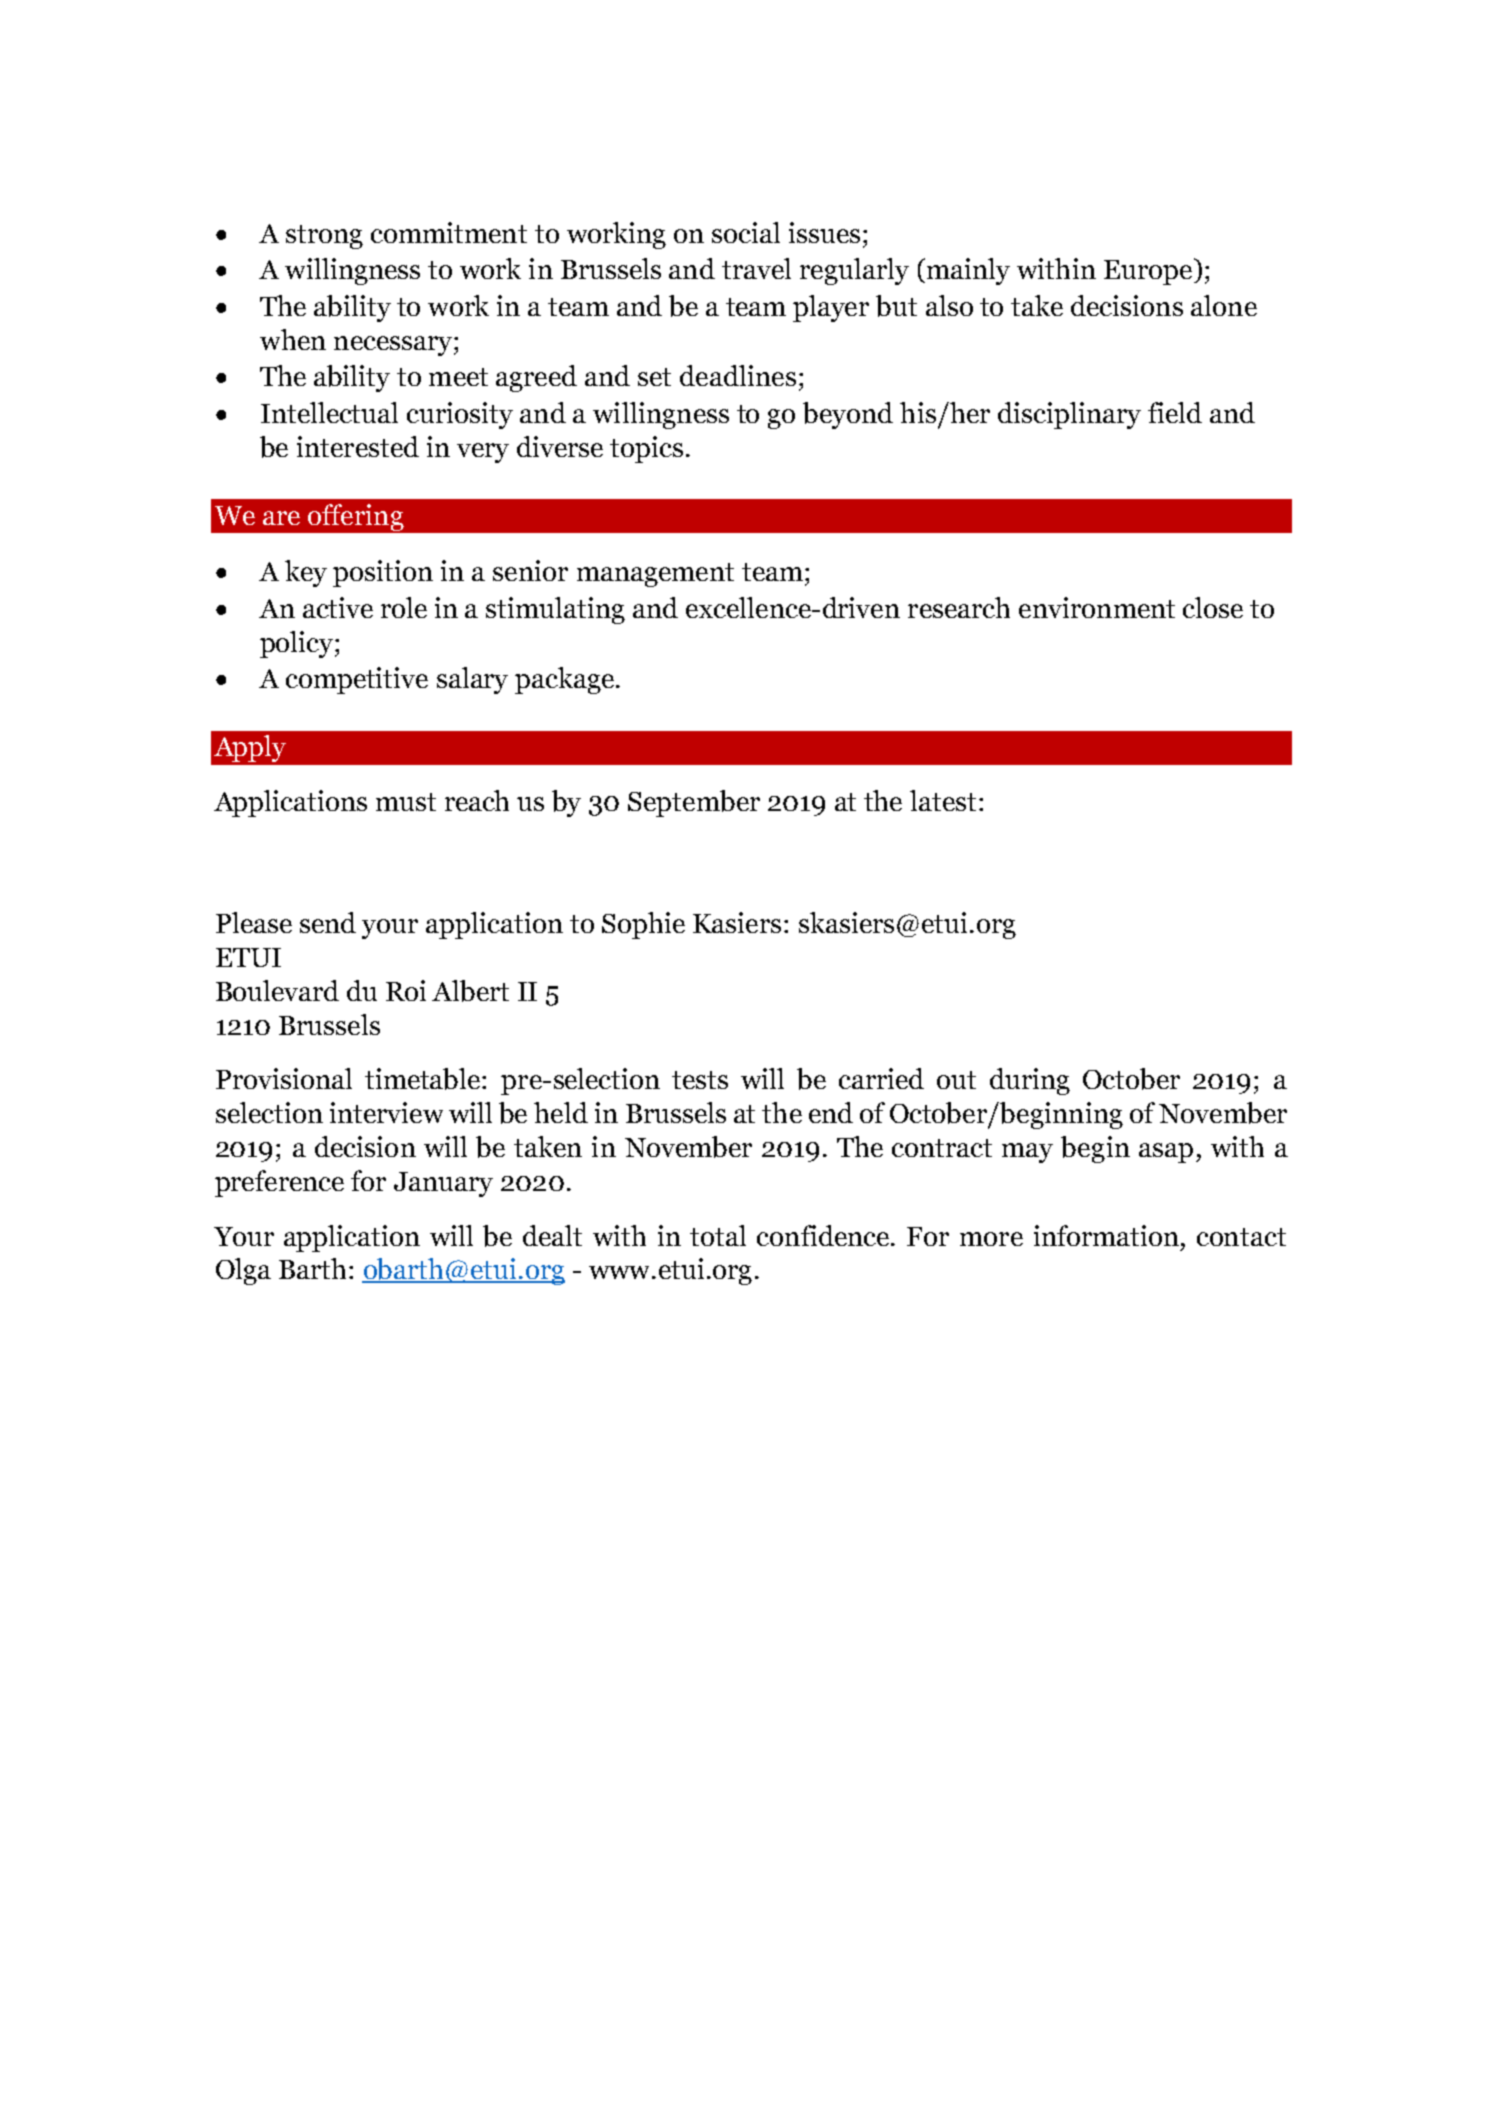 Image resolution: width=1502 pixels, height=2124 pixels. What do you see at coordinates (718, 1235) in the screenshot?
I see `total` at bounding box center [718, 1235].
